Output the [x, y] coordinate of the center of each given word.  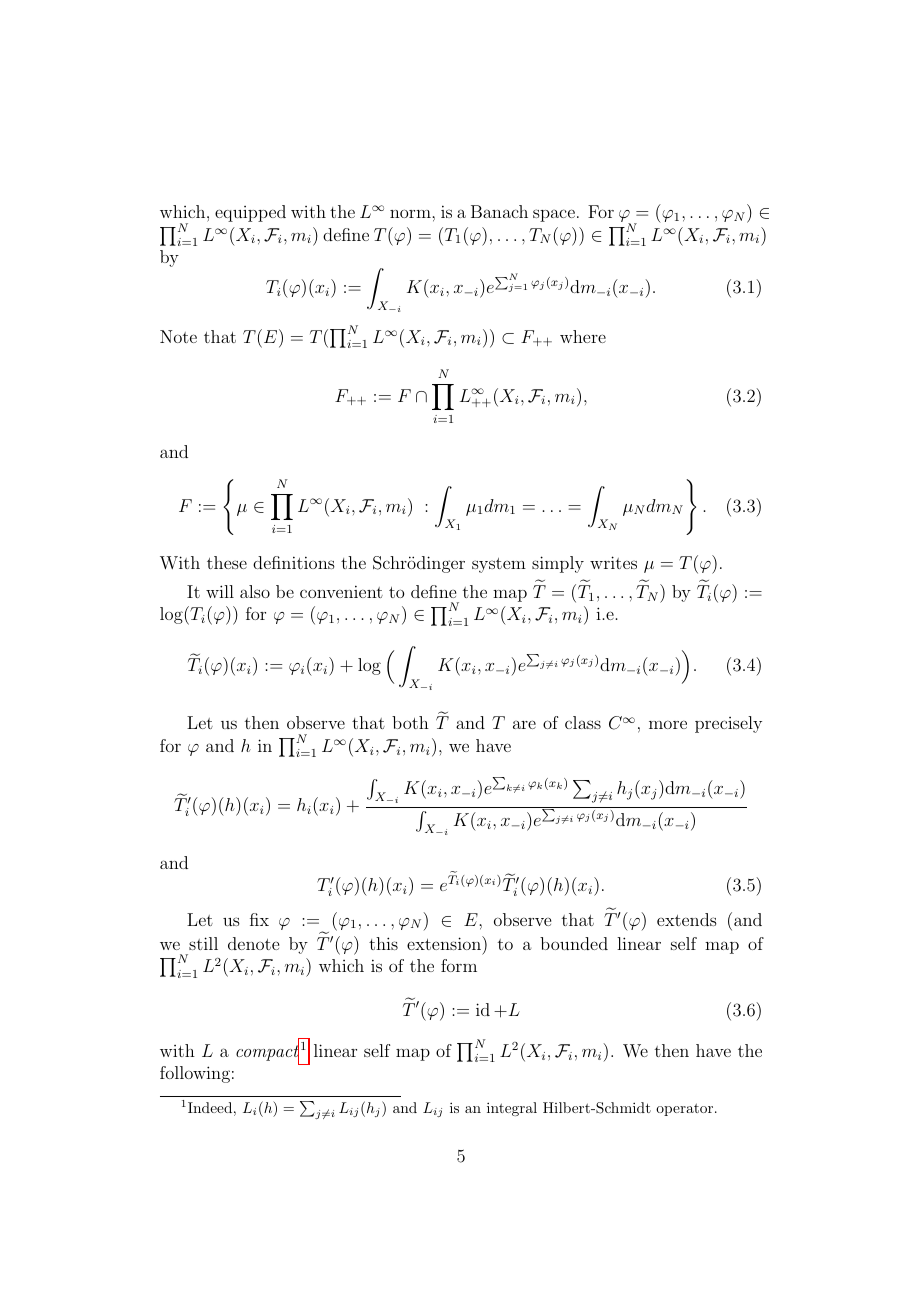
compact [267, 1053]
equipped [250, 213]
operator [684, 1109]
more [668, 724]
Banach [499, 211]
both [410, 722]
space [554, 215]
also [255, 591]
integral [512, 1109]
